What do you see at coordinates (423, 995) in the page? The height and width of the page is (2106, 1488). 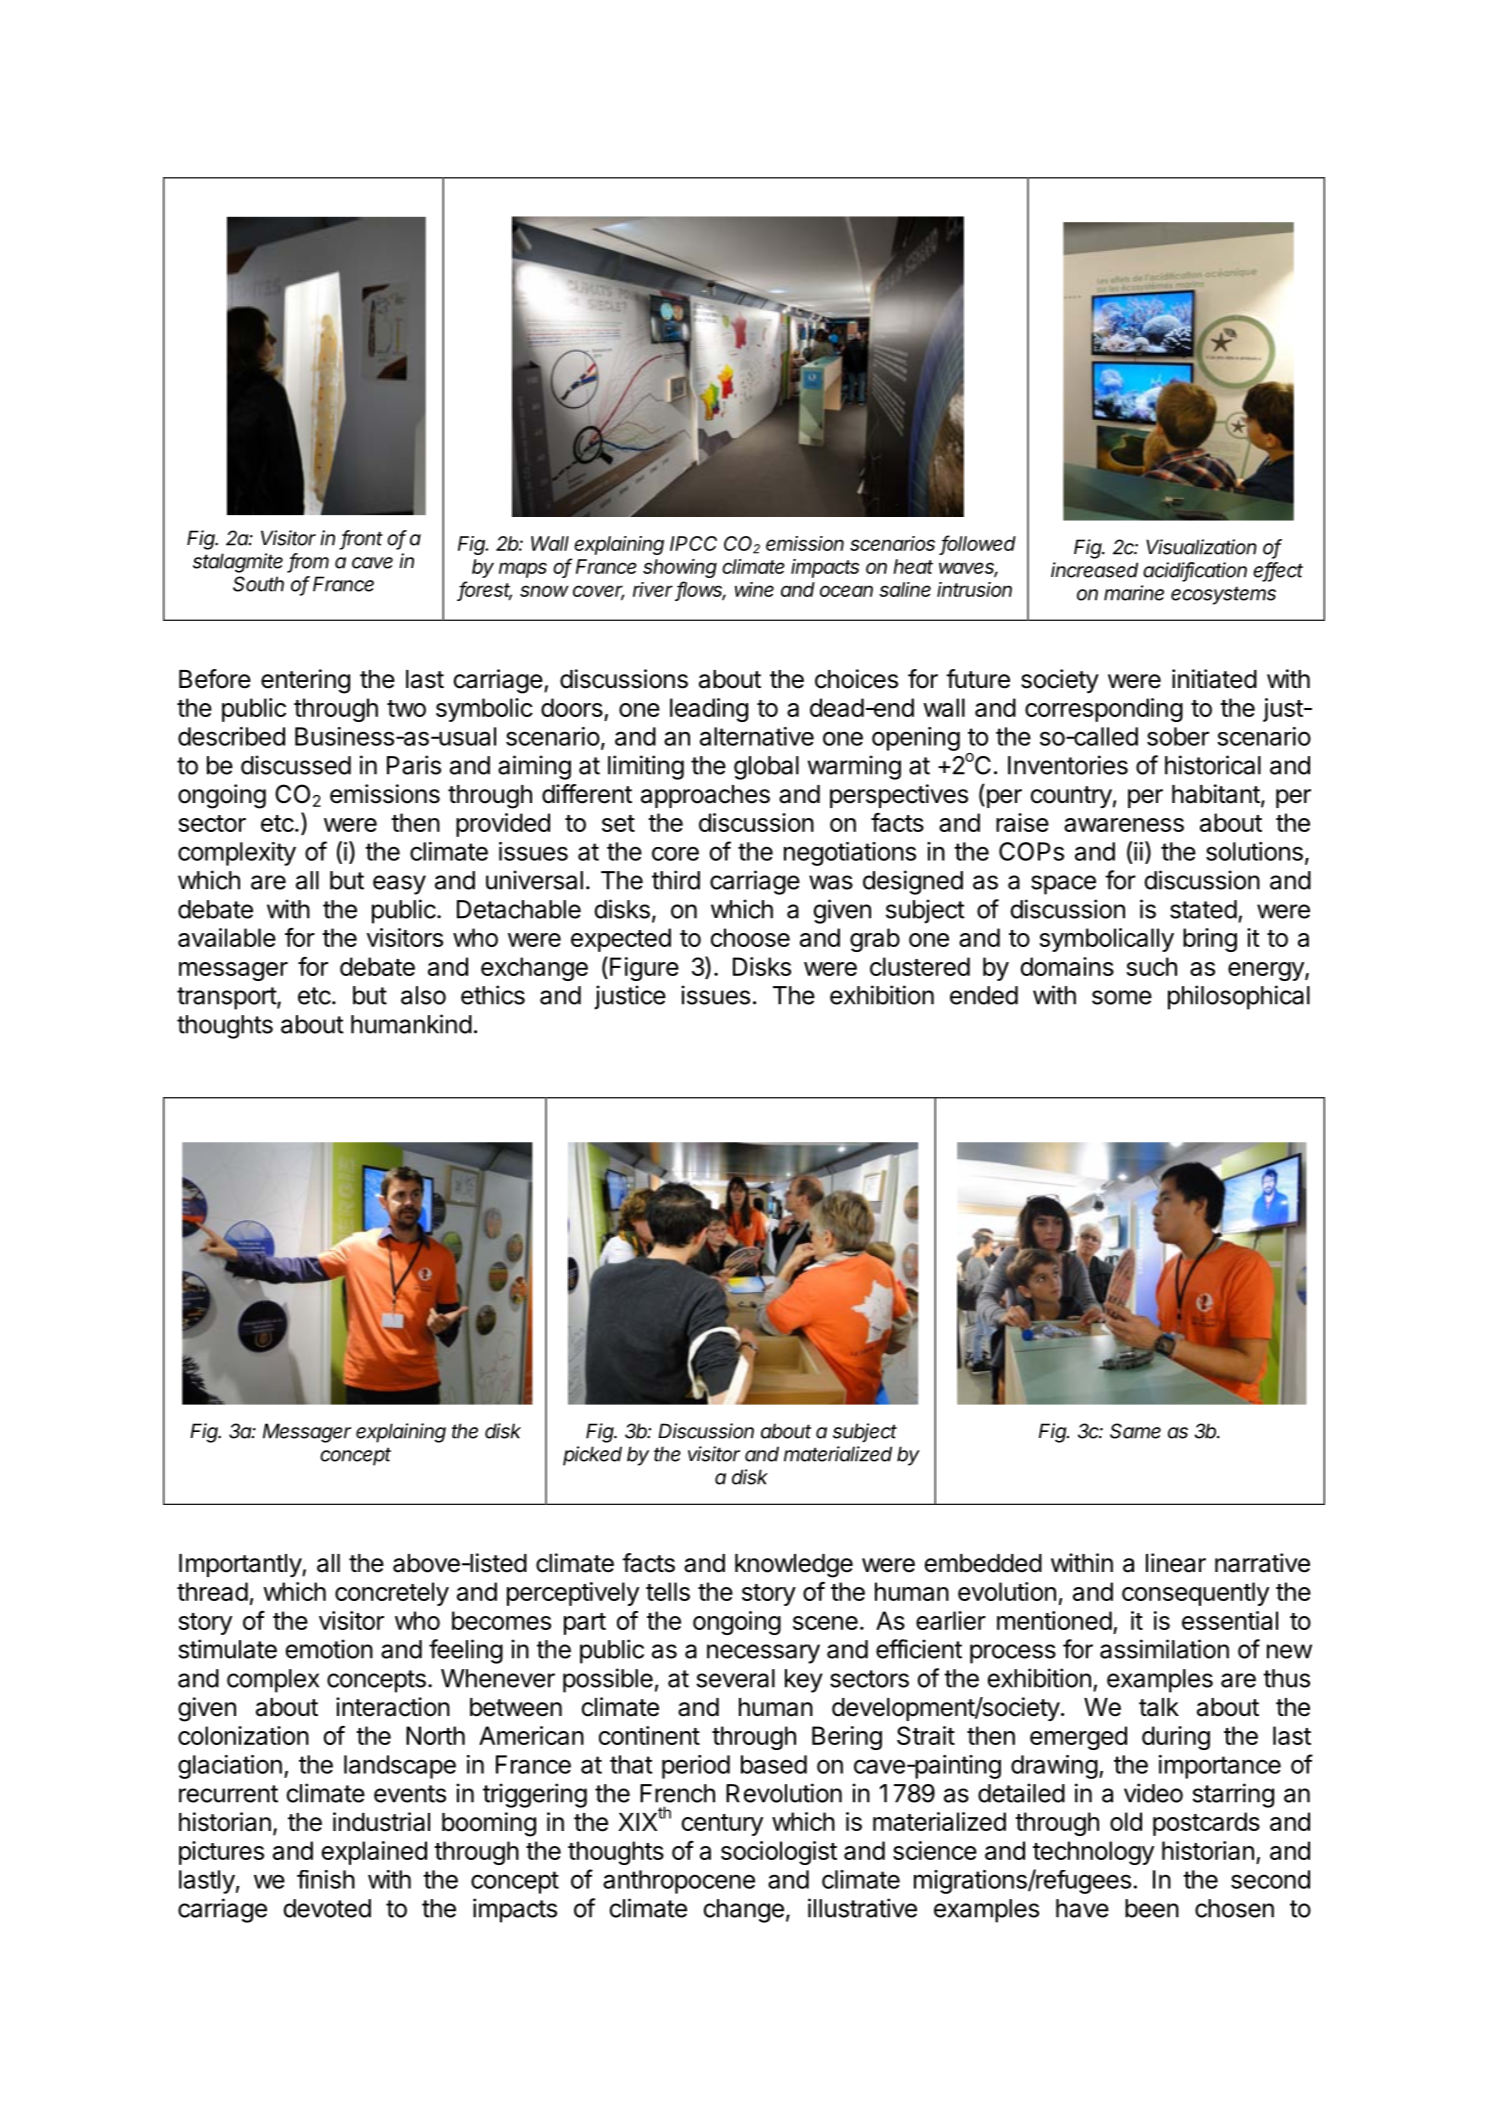 I see `also` at bounding box center [423, 995].
